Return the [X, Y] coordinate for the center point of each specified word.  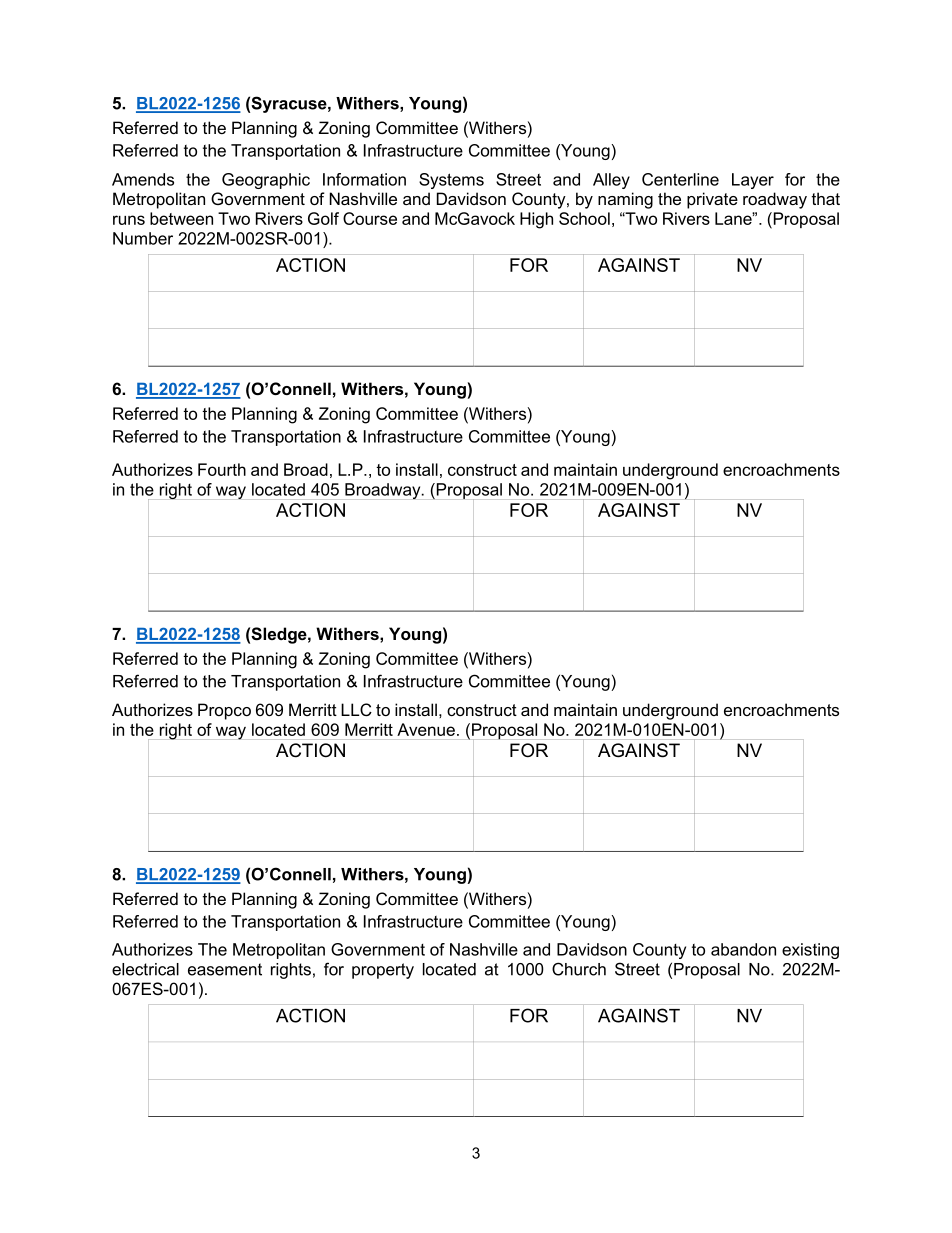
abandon [743, 949]
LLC [356, 709]
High [536, 220]
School [584, 218]
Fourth [222, 469]
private [712, 200]
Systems [451, 181]
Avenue [426, 729]
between [181, 218]
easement [225, 969]
